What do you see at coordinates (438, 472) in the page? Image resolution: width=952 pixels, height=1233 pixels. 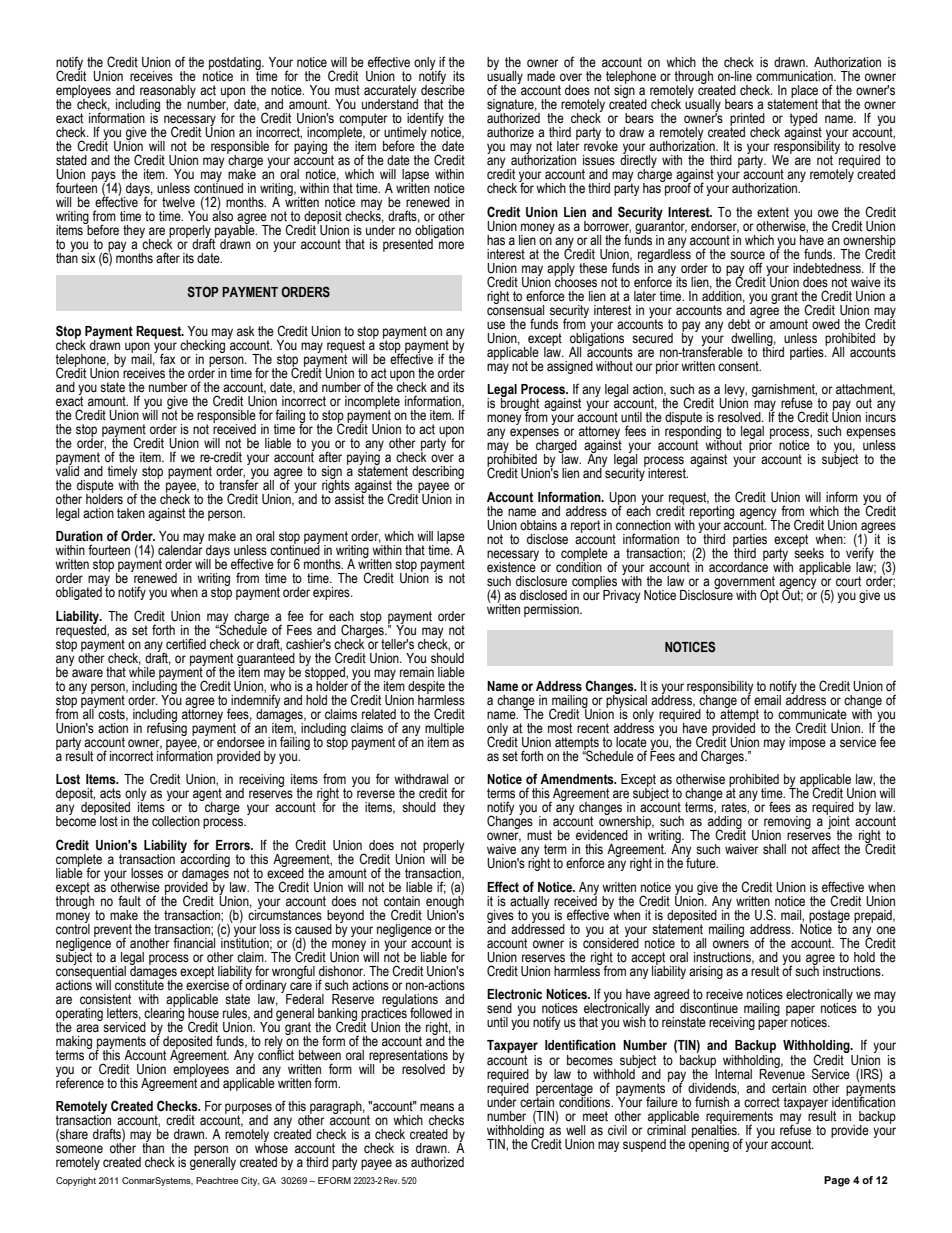 I see `describing` at bounding box center [438, 472].
